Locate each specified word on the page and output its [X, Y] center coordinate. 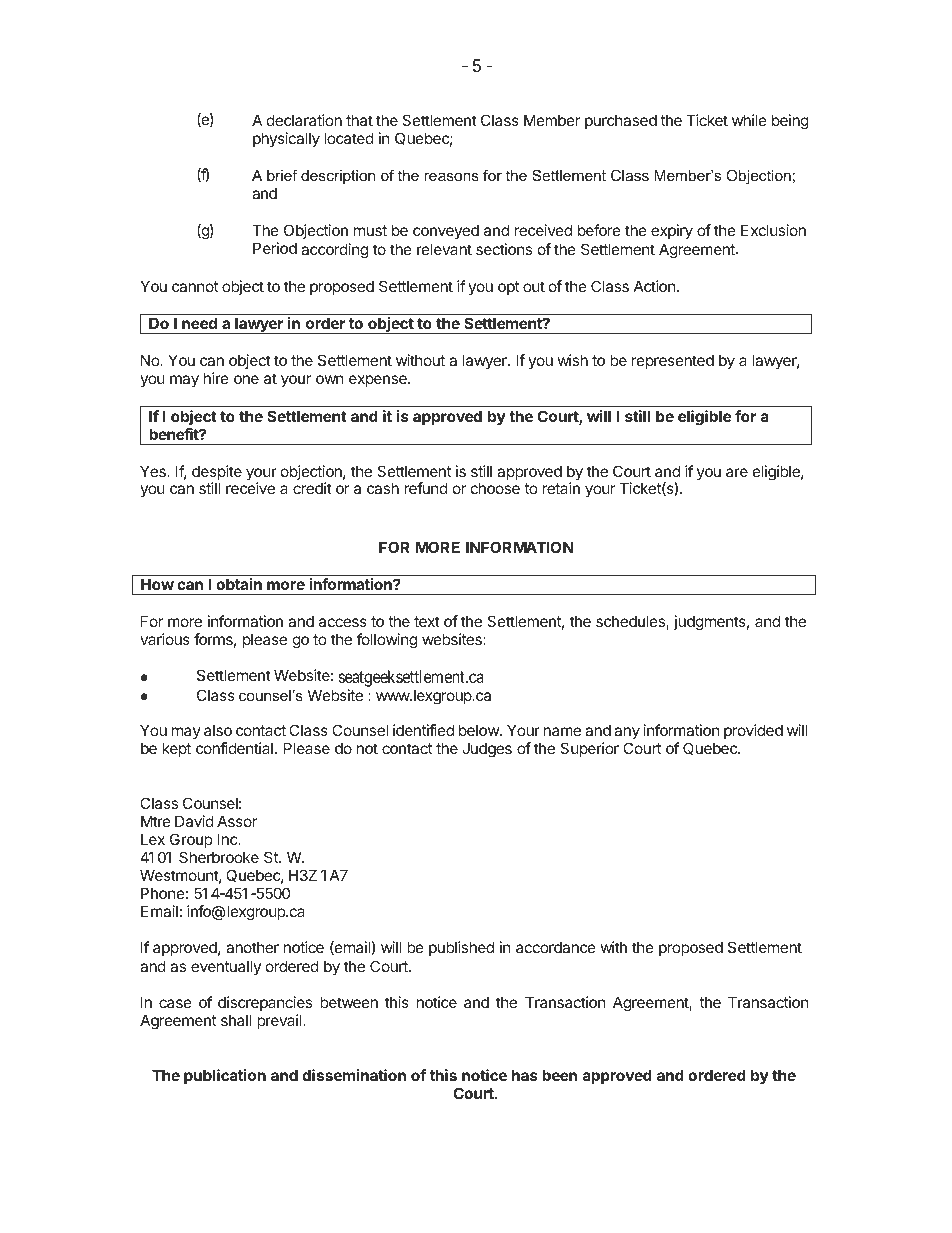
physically [286, 139]
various [165, 639]
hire [216, 378]
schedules [631, 622]
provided [753, 731]
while [749, 120]
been [559, 1075]
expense [379, 381]
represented [673, 361]
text [427, 621]
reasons [451, 176]
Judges [487, 750]
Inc [229, 839]
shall [236, 1020]
